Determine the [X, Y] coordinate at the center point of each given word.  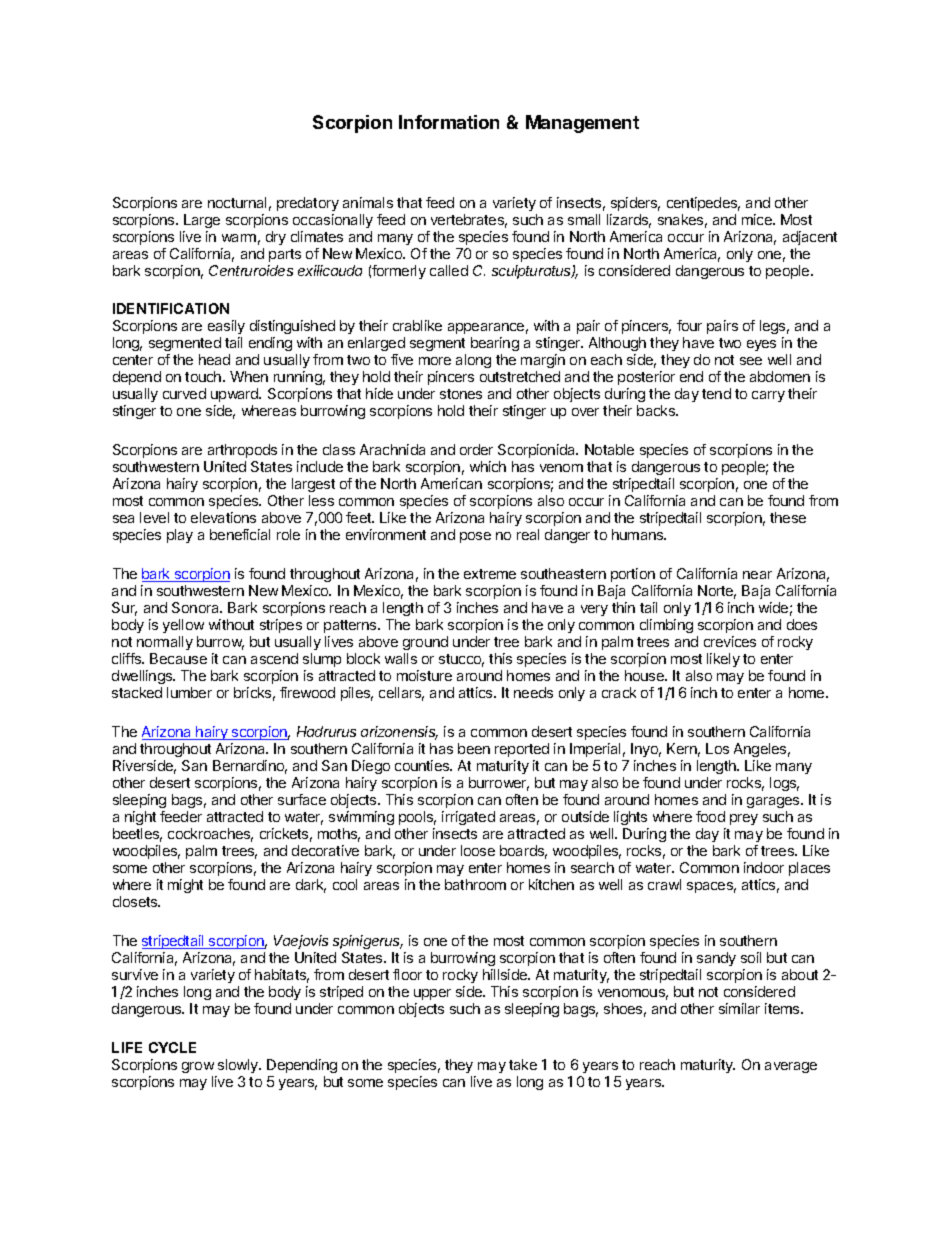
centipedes [703, 204]
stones [461, 394]
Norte [717, 592]
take [523, 1064]
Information [449, 122]
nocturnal [237, 202]
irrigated [468, 818]
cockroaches [210, 835]
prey [744, 819]
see [751, 361]
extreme [490, 574]
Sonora [197, 607]
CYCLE [172, 1047]
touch [204, 376]
